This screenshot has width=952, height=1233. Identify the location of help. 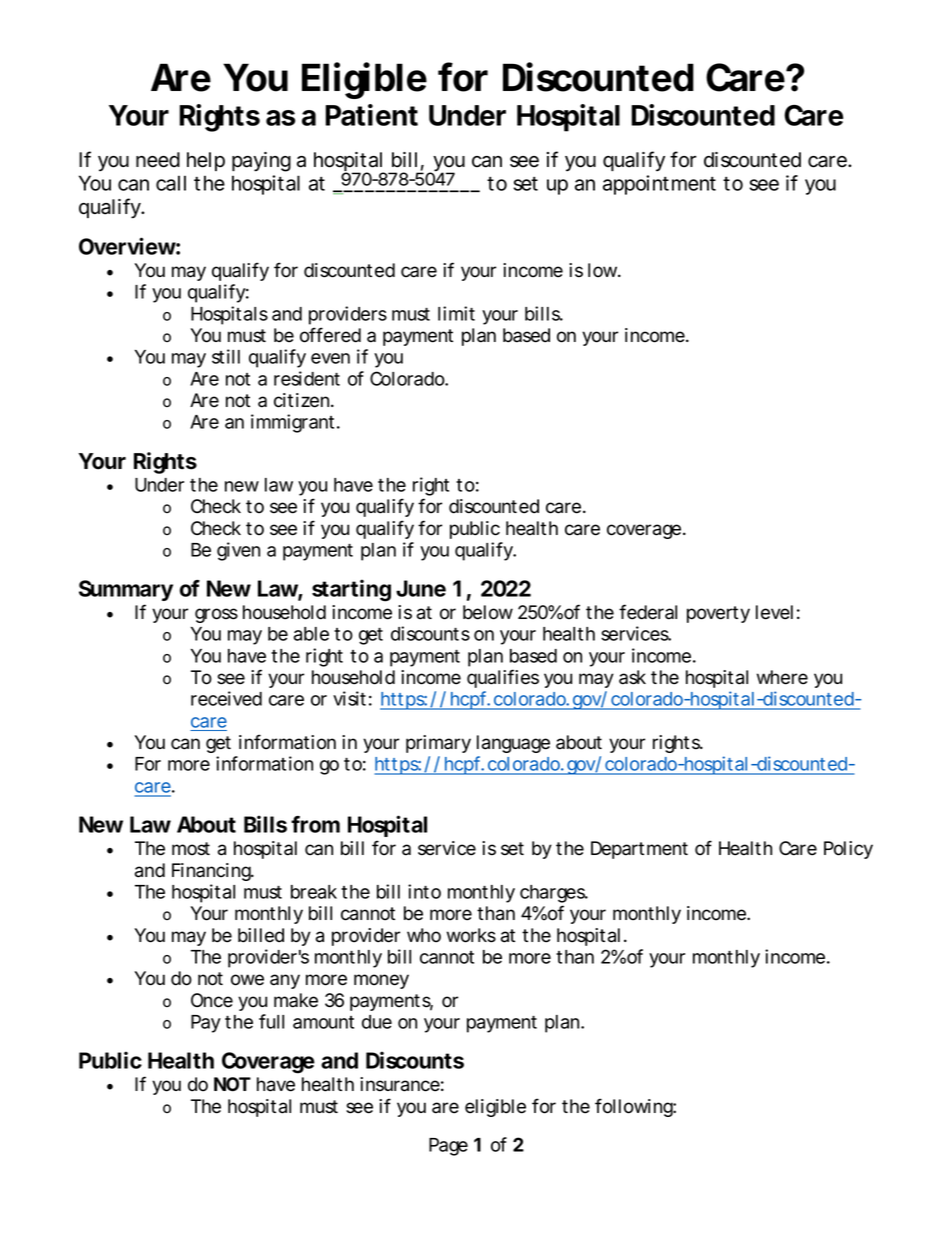
(206, 161).
